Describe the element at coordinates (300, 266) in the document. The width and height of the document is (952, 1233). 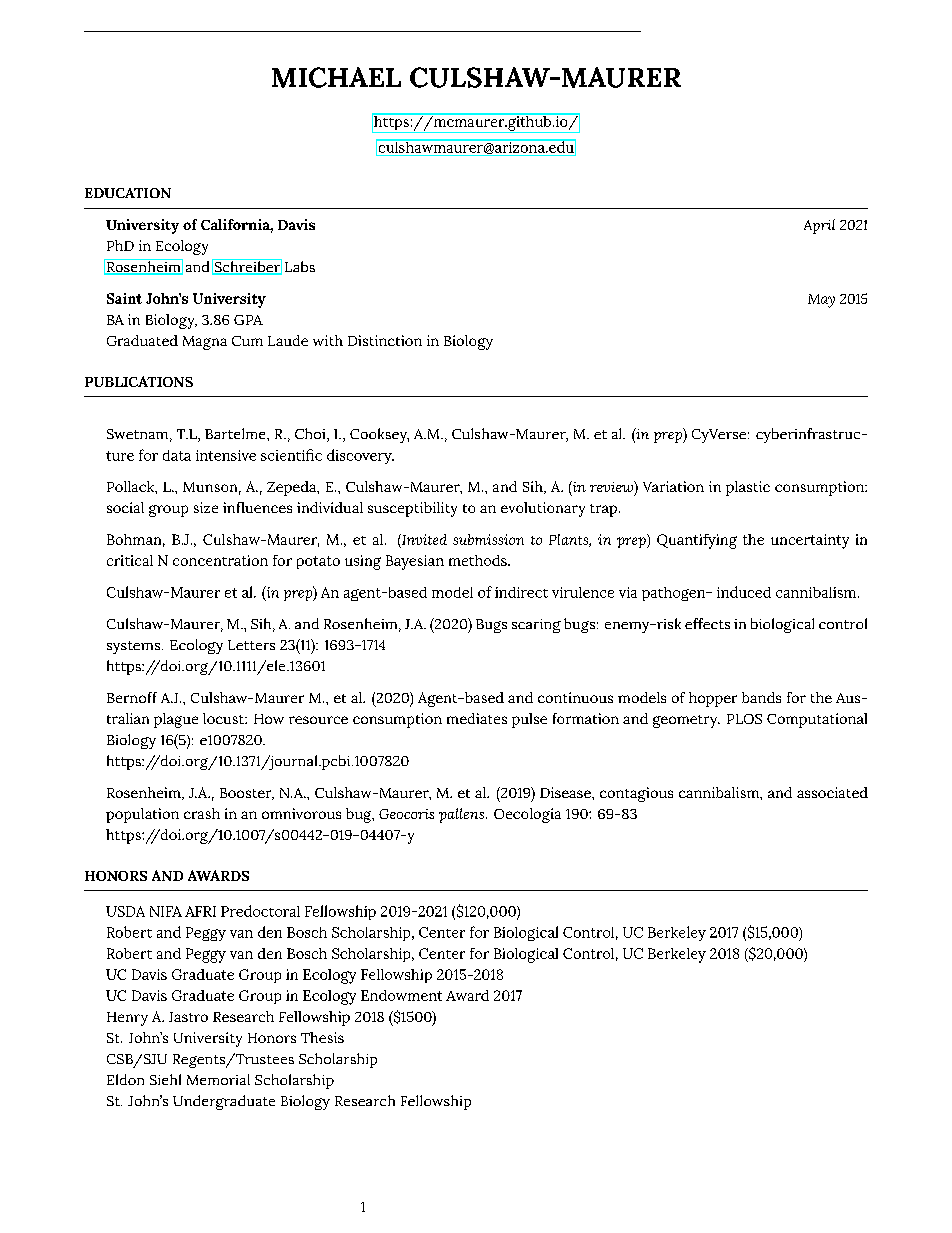
I see `Labs` at that location.
